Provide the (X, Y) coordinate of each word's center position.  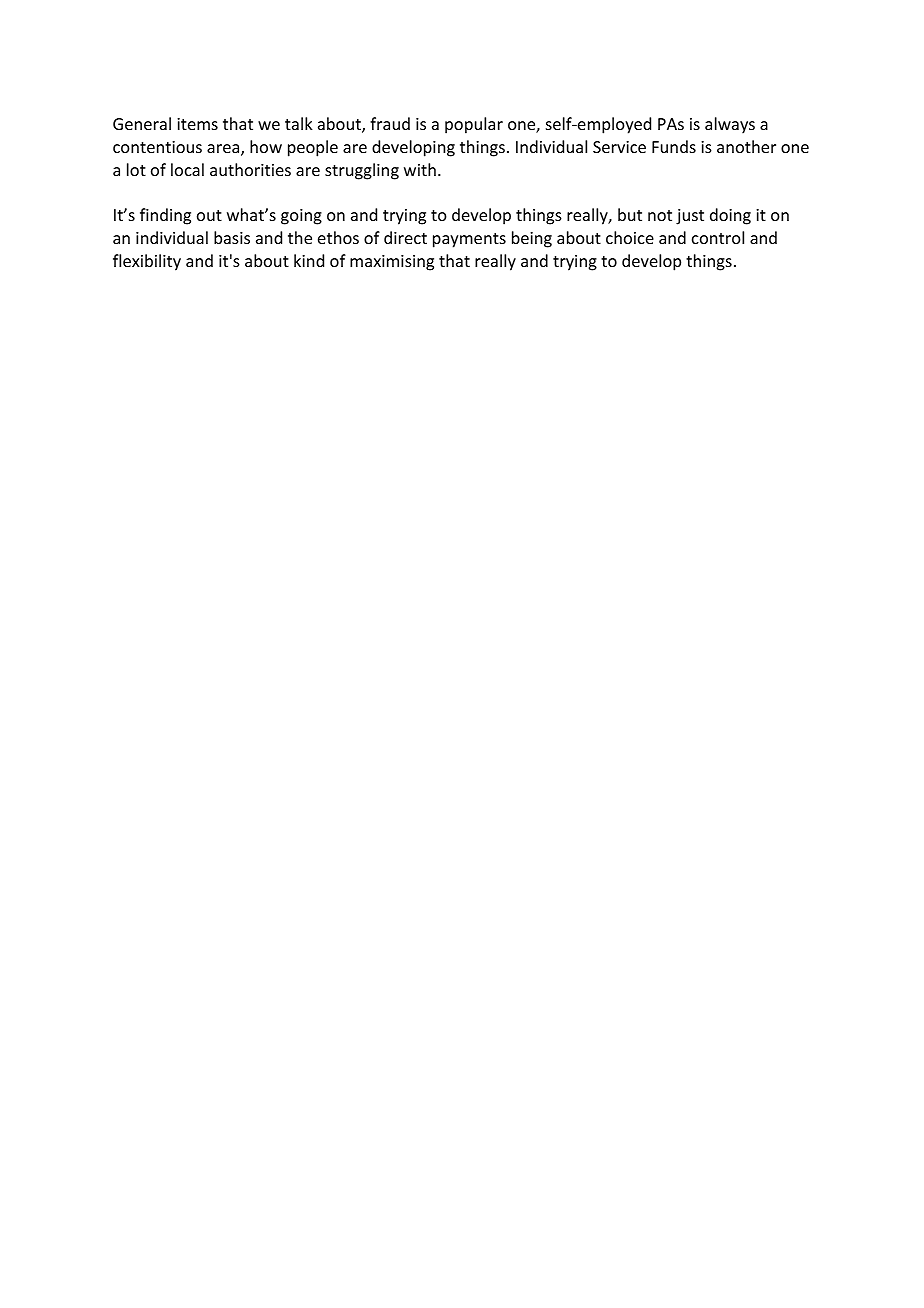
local (187, 169)
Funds (674, 146)
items (197, 124)
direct (405, 237)
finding (165, 216)
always (730, 125)
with (420, 169)
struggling (362, 171)
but (630, 214)
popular (474, 125)
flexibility (147, 262)
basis (232, 237)
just (690, 217)
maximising (392, 263)
